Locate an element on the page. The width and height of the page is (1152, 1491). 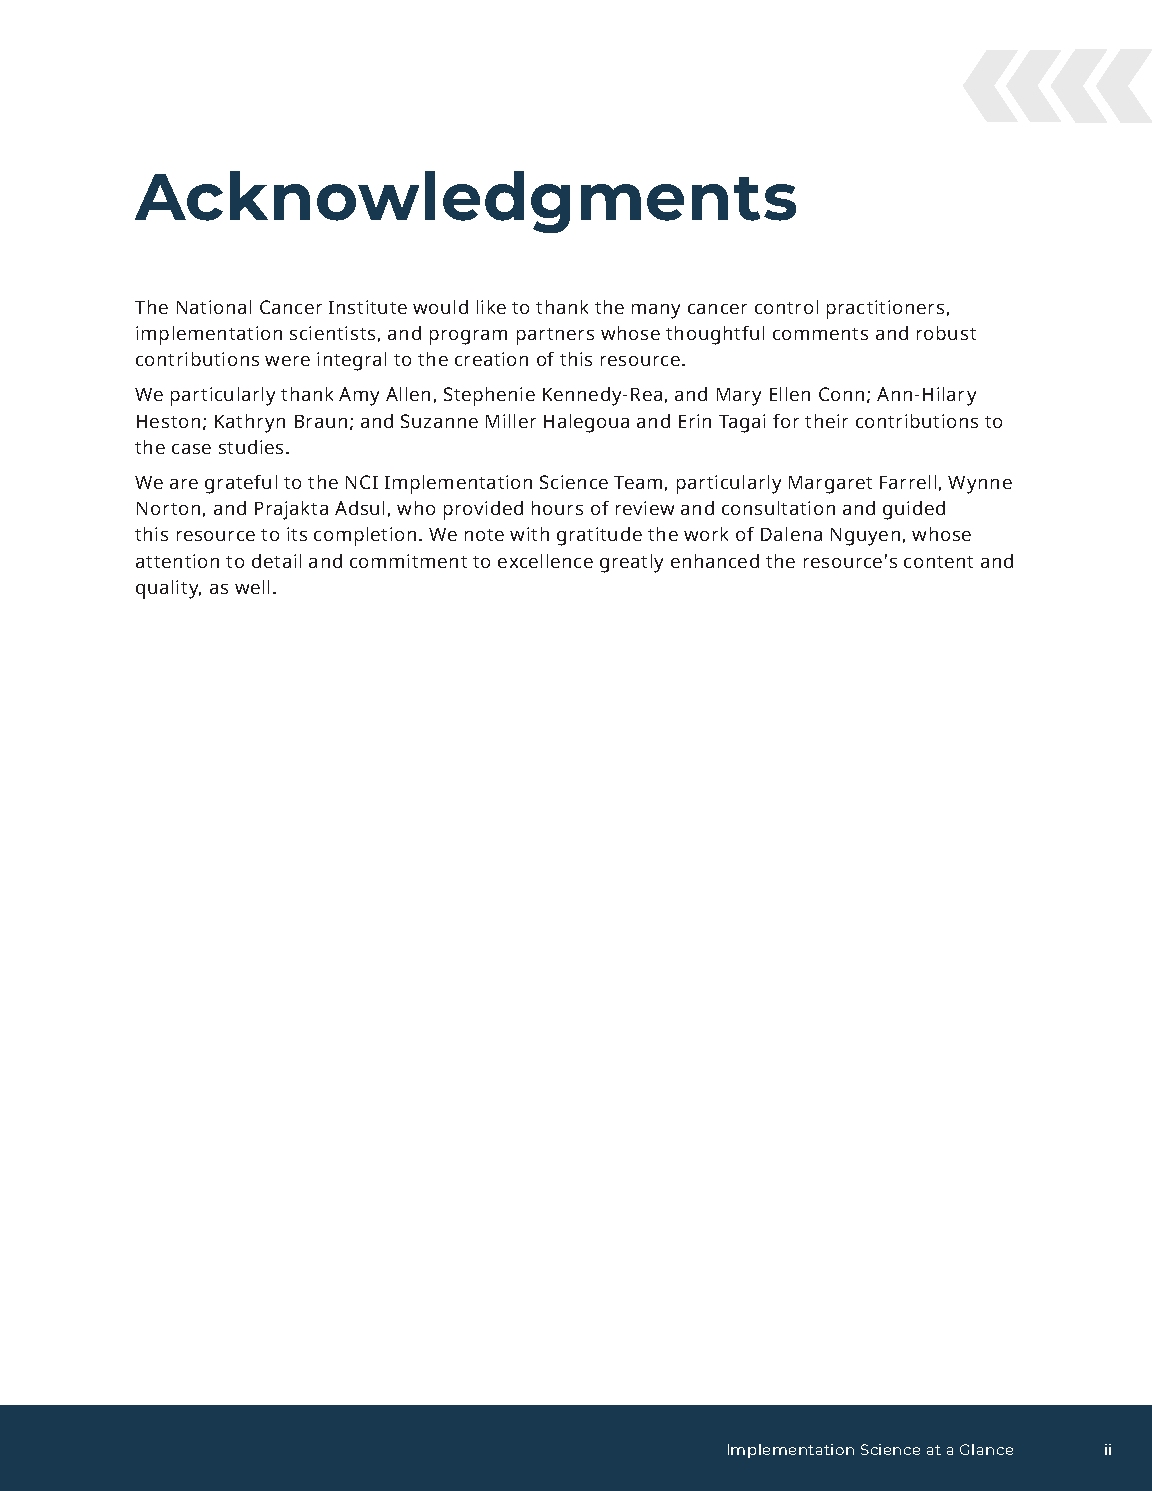
practitioners is located at coordinates (885, 309).
